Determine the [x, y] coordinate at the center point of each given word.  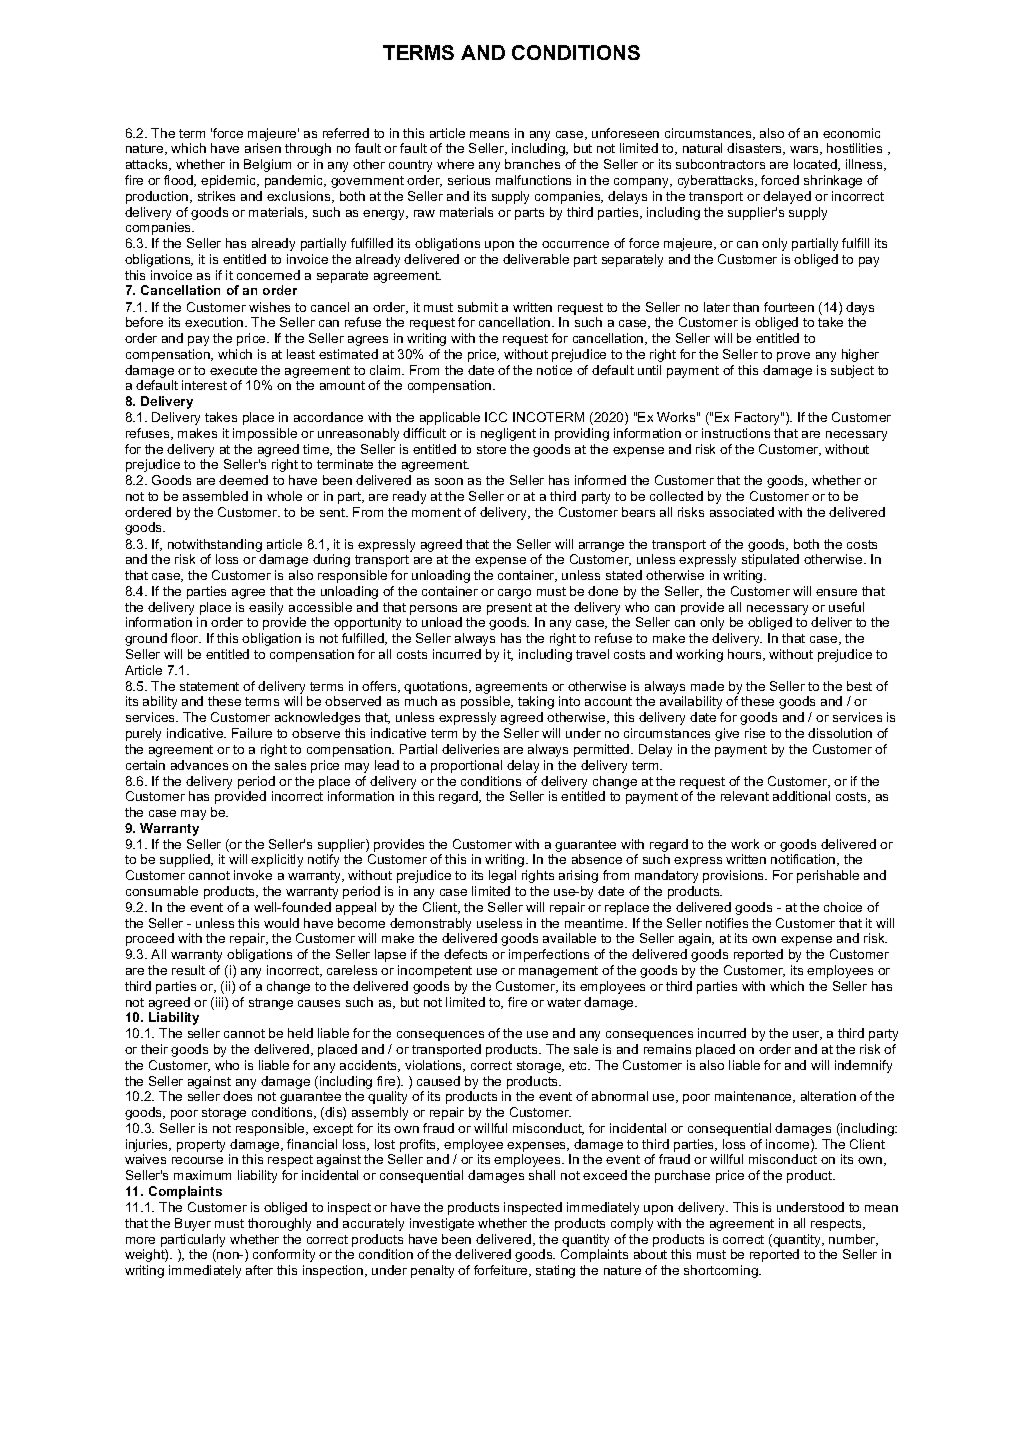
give [727, 734]
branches [532, 164]
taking [536, 702]
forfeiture [502, 1271]
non [228, 1257]
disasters [756, 149]
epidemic [230, 181]
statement [209, 686]
